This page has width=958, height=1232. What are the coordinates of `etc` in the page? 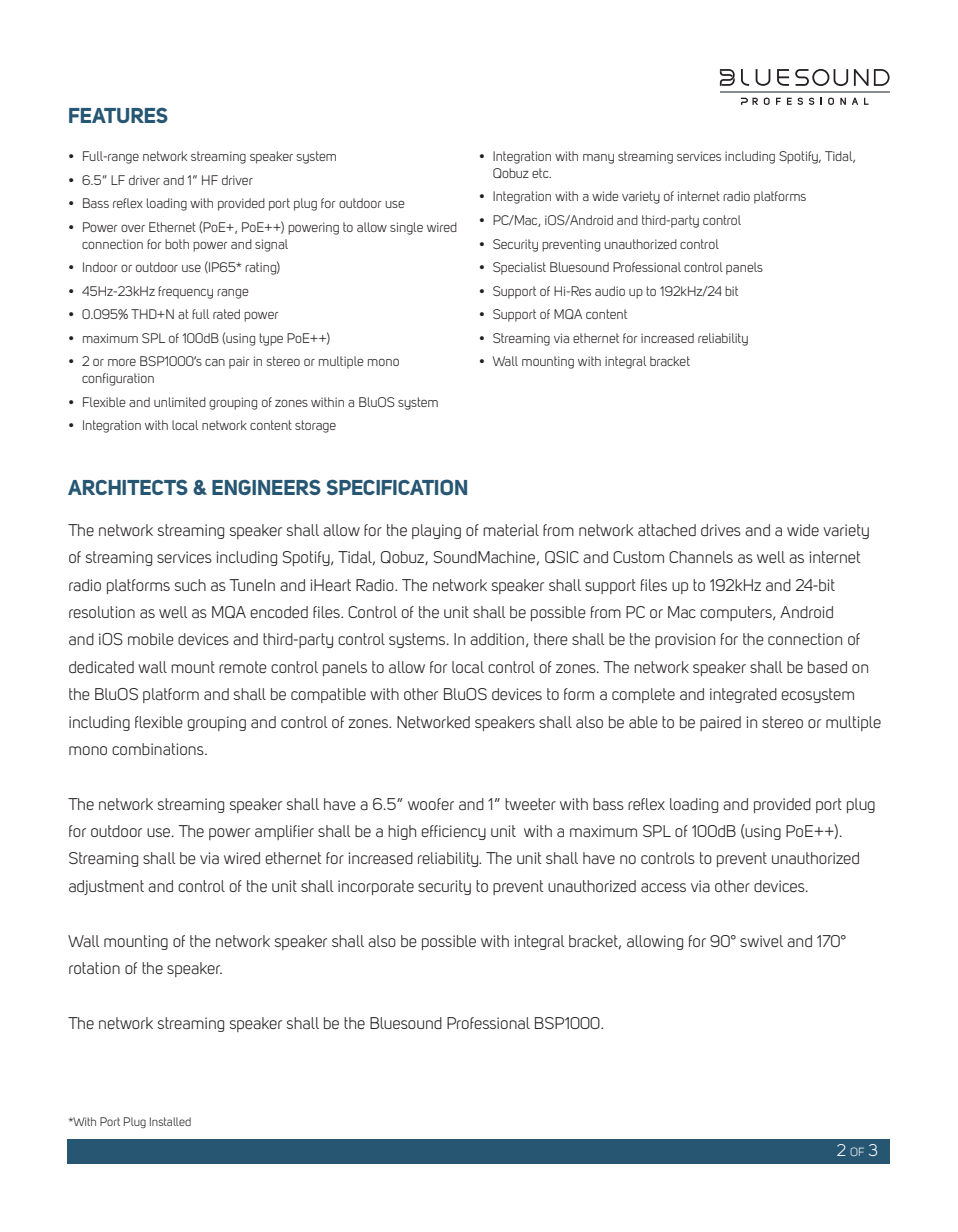 It's located at (541, 173).
